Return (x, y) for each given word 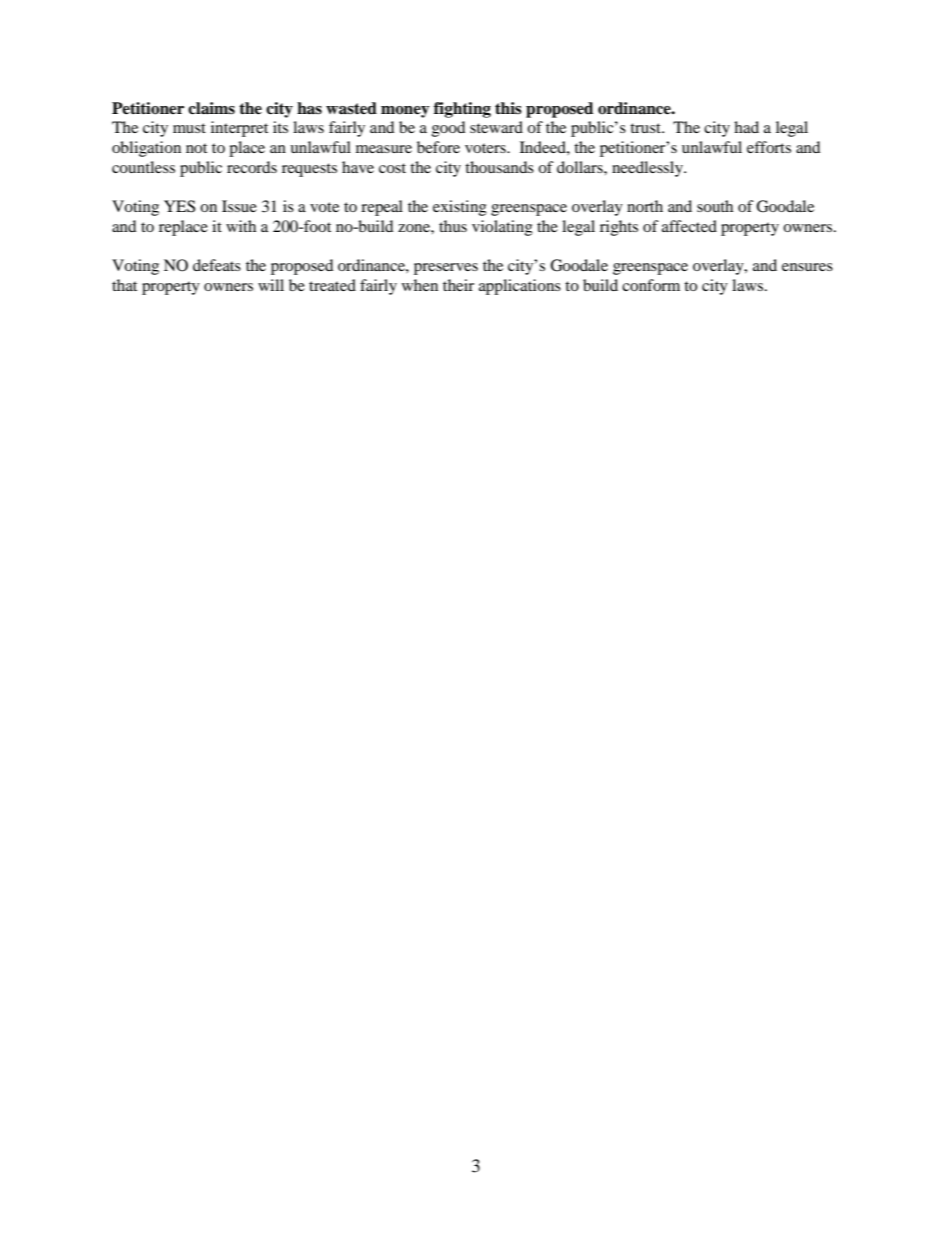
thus (453, 226)
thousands (499, 167)
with (241, 226)
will (271, 285)
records (252, 167)
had (746, 127)
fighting (462, 110)
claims (211, 108)
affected (689, 226)
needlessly (648, 169)
